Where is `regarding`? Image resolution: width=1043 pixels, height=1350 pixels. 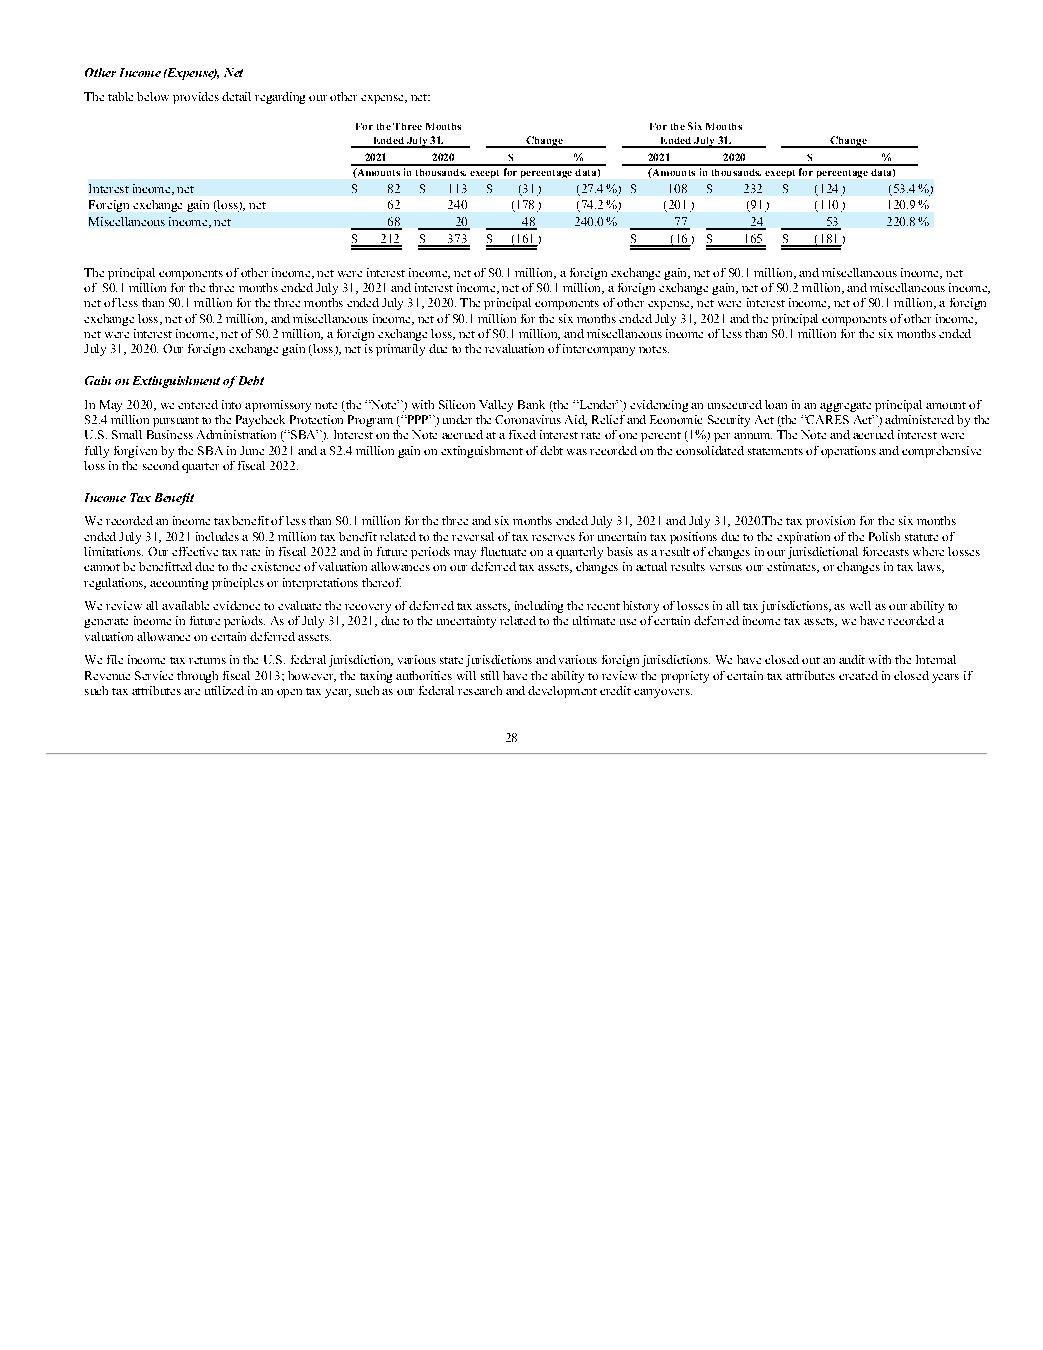
regarding is located at coordinates (280, 98).
